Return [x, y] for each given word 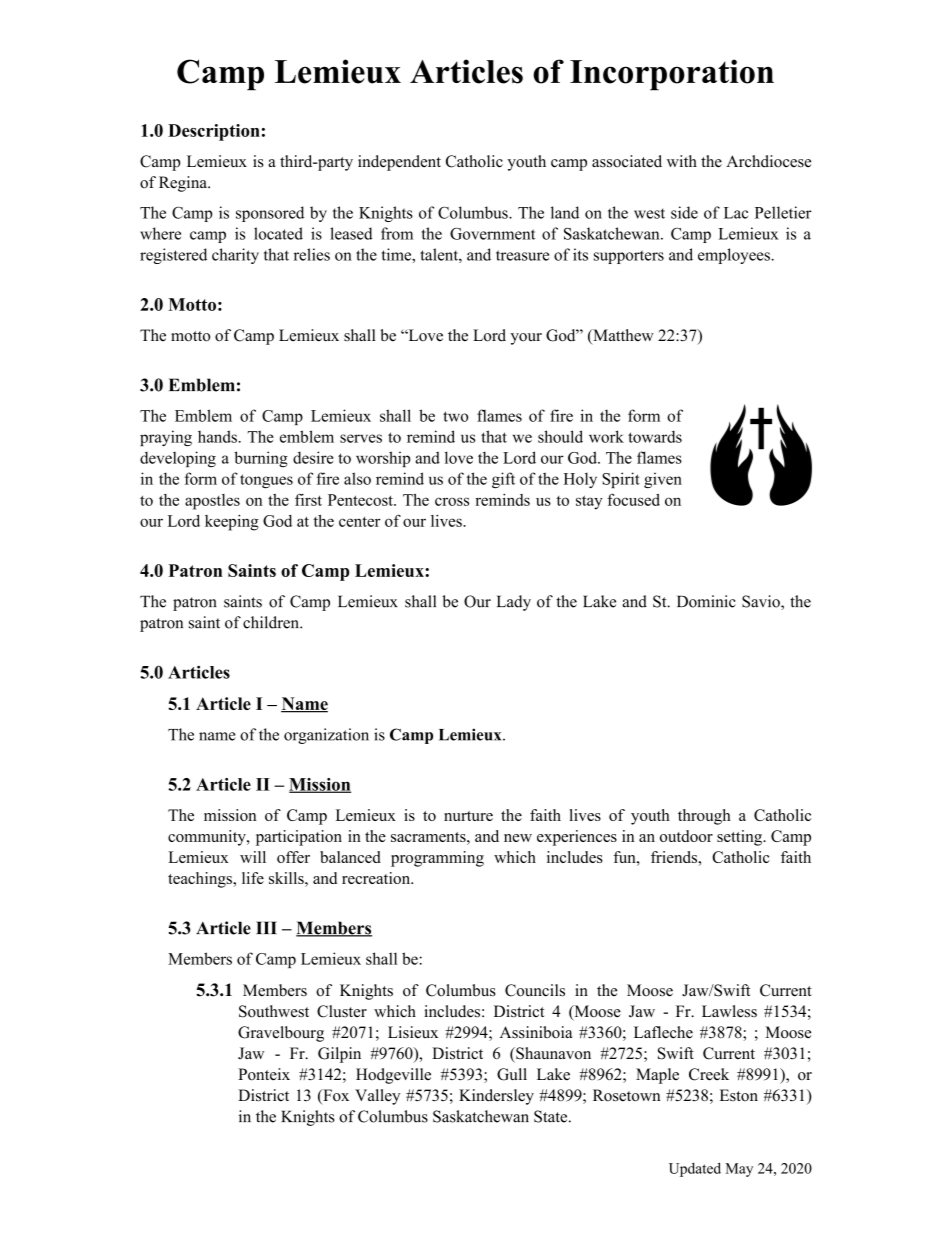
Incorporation [672, 75]
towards [655, 436]
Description [214, 132]
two [455, 416]
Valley [377, 1097]
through [704, 817]
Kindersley [496, 1097]
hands [217, 436]
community [208, 838]
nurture [468, 816]
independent [399, 163]
